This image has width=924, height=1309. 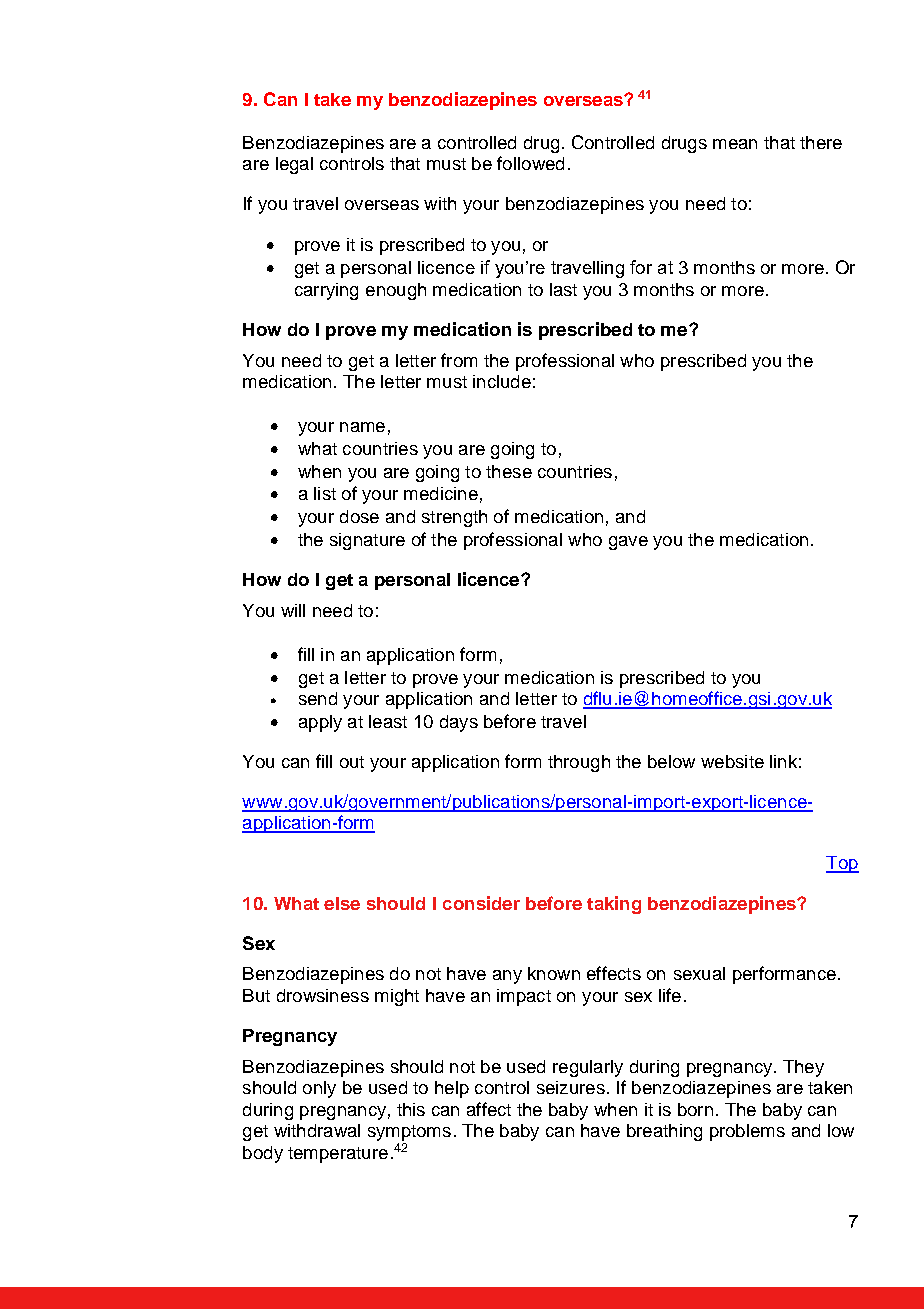 I want to click on through, so click(x=579, y=763).
